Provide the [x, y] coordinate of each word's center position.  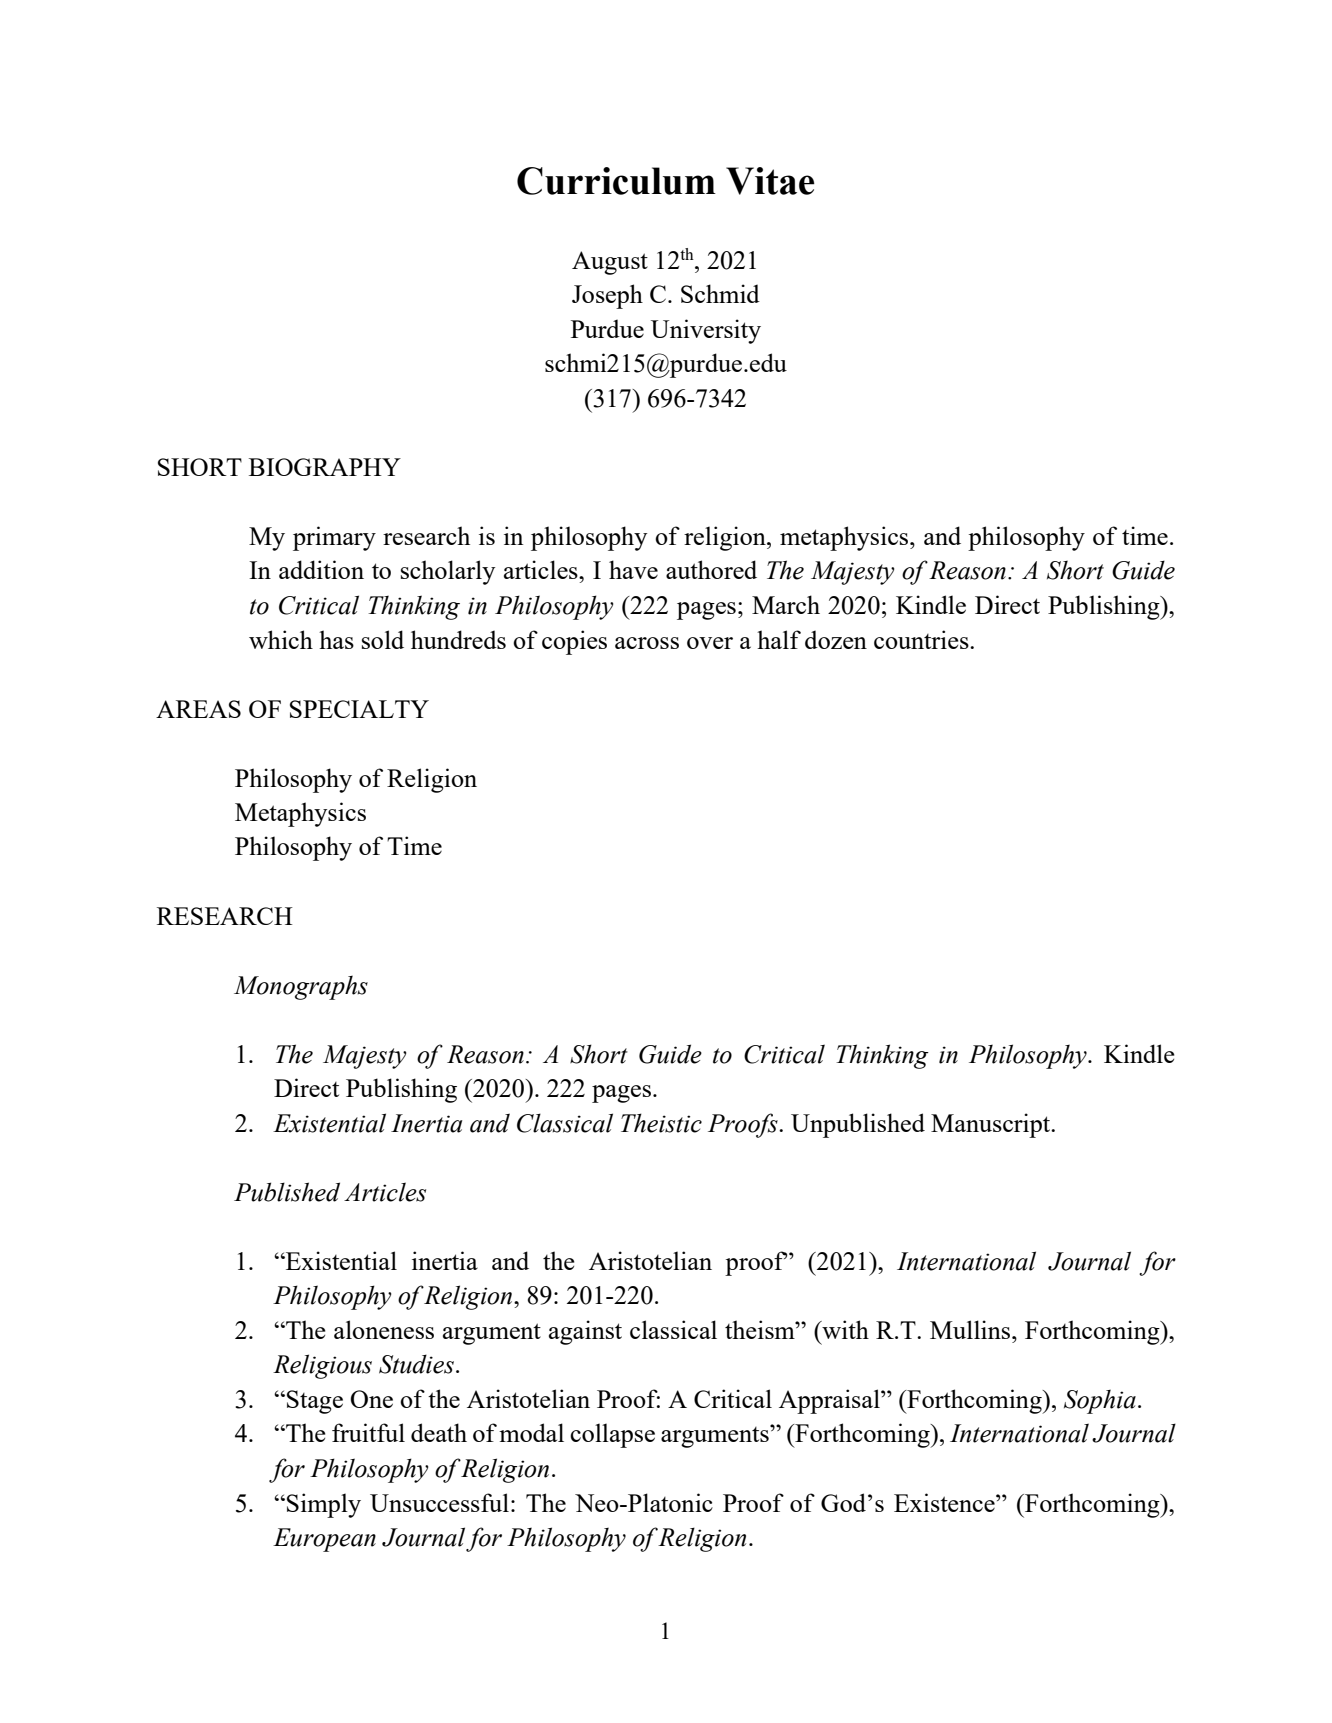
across [647, 643]
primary [334, 538]
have [633, 569]
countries [922, 639]
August [610, 263]
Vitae [770, 181]
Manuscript [992, 1125]
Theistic [661, 1123]
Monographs [301, 987]
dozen [836, 639]
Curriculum [616, 181]
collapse [612, 1435]
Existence [945, 1502]
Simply [324, 1505]
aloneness [384, 1329]
